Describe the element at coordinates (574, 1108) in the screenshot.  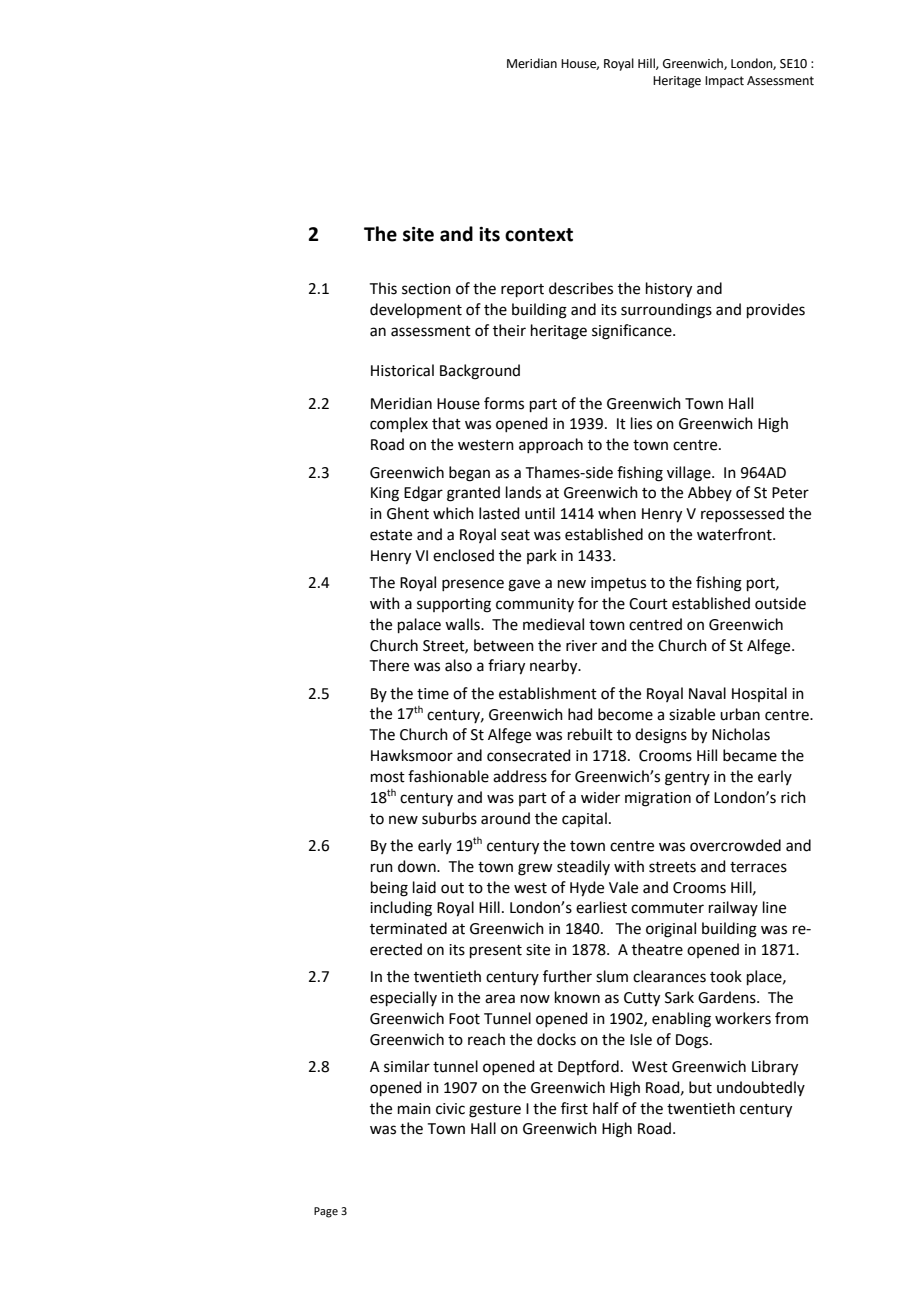
I see `first` at that location.
